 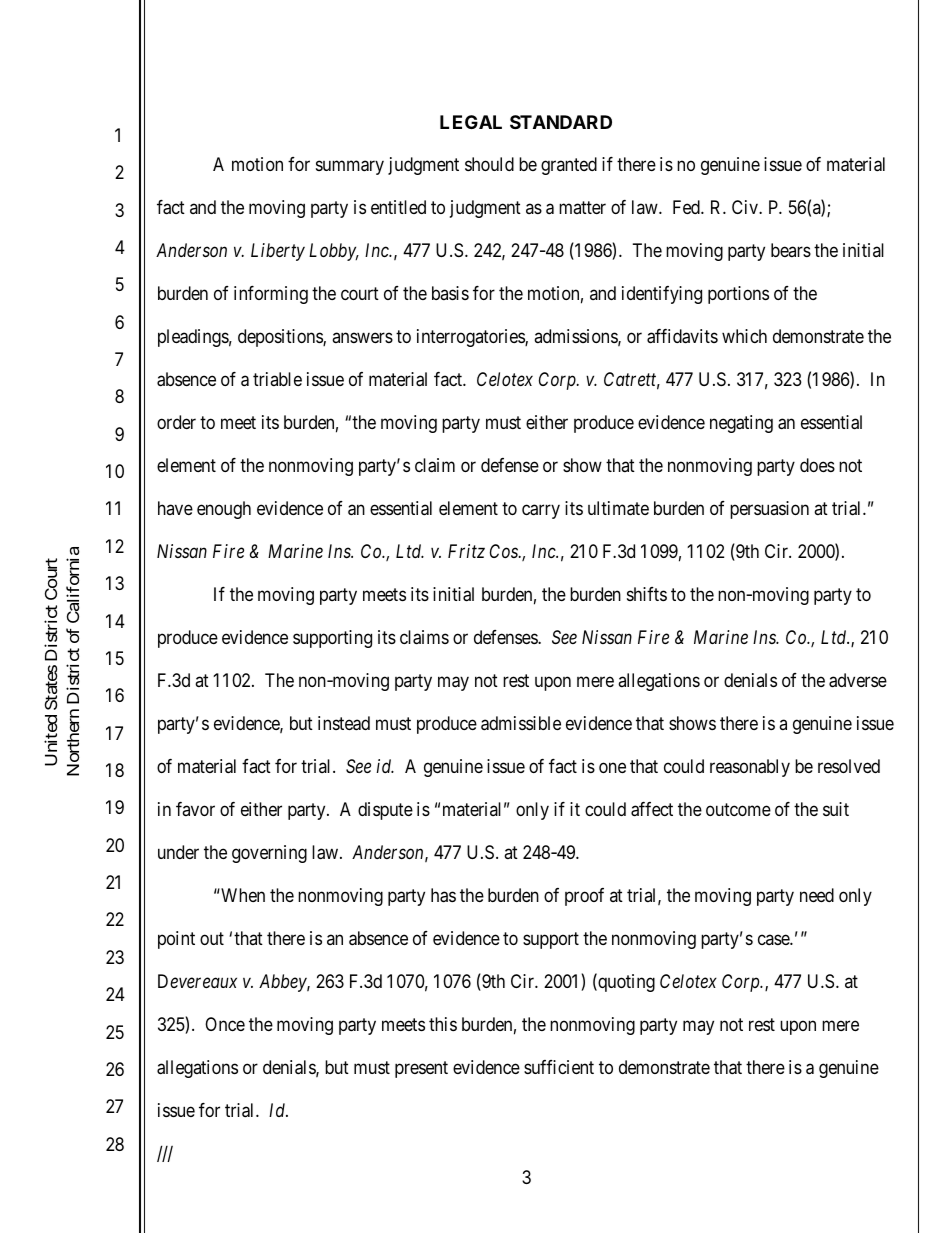 I want to click on instead, so click(x=344, y=723).
